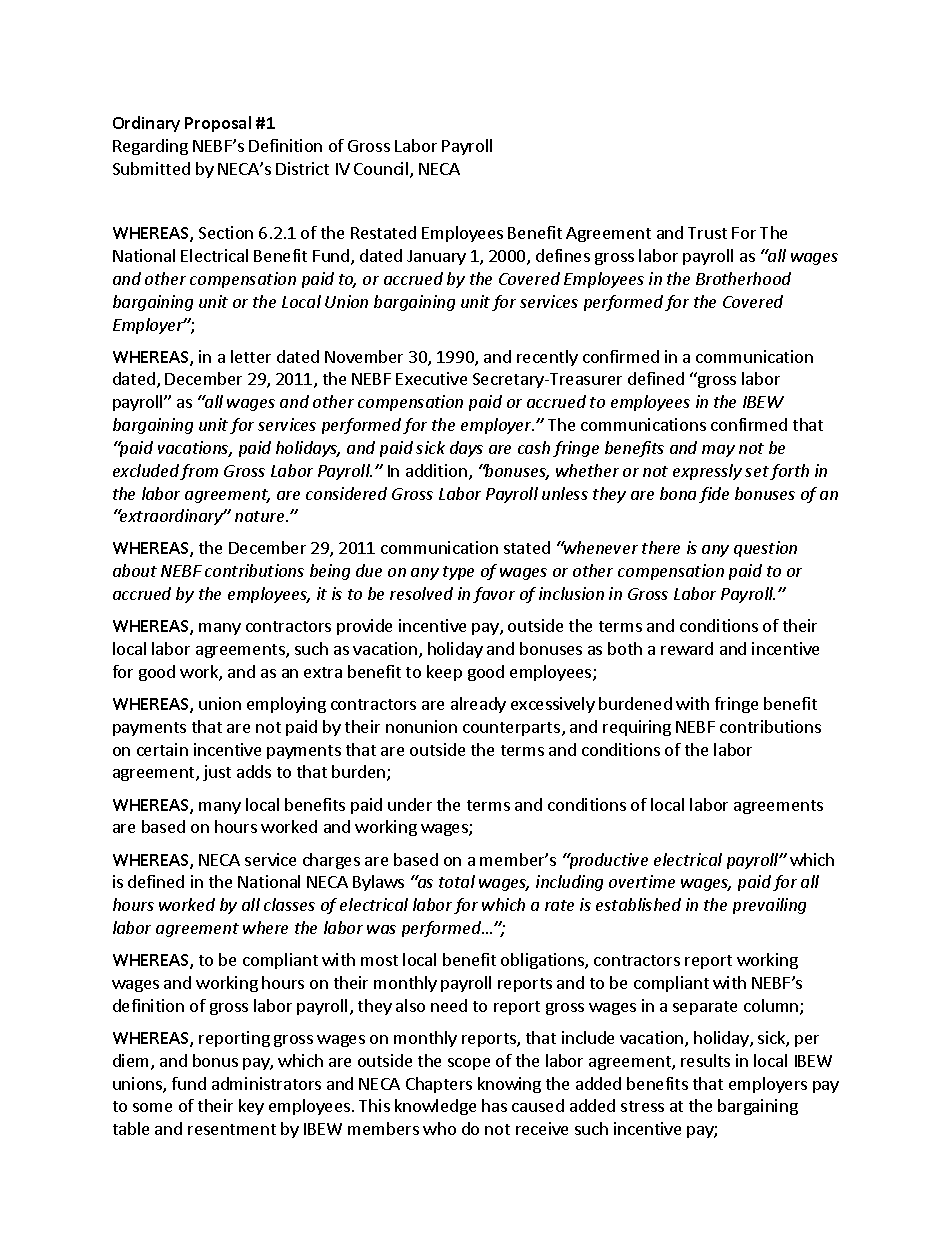  I want to click on requiring, so click(637, 728).
